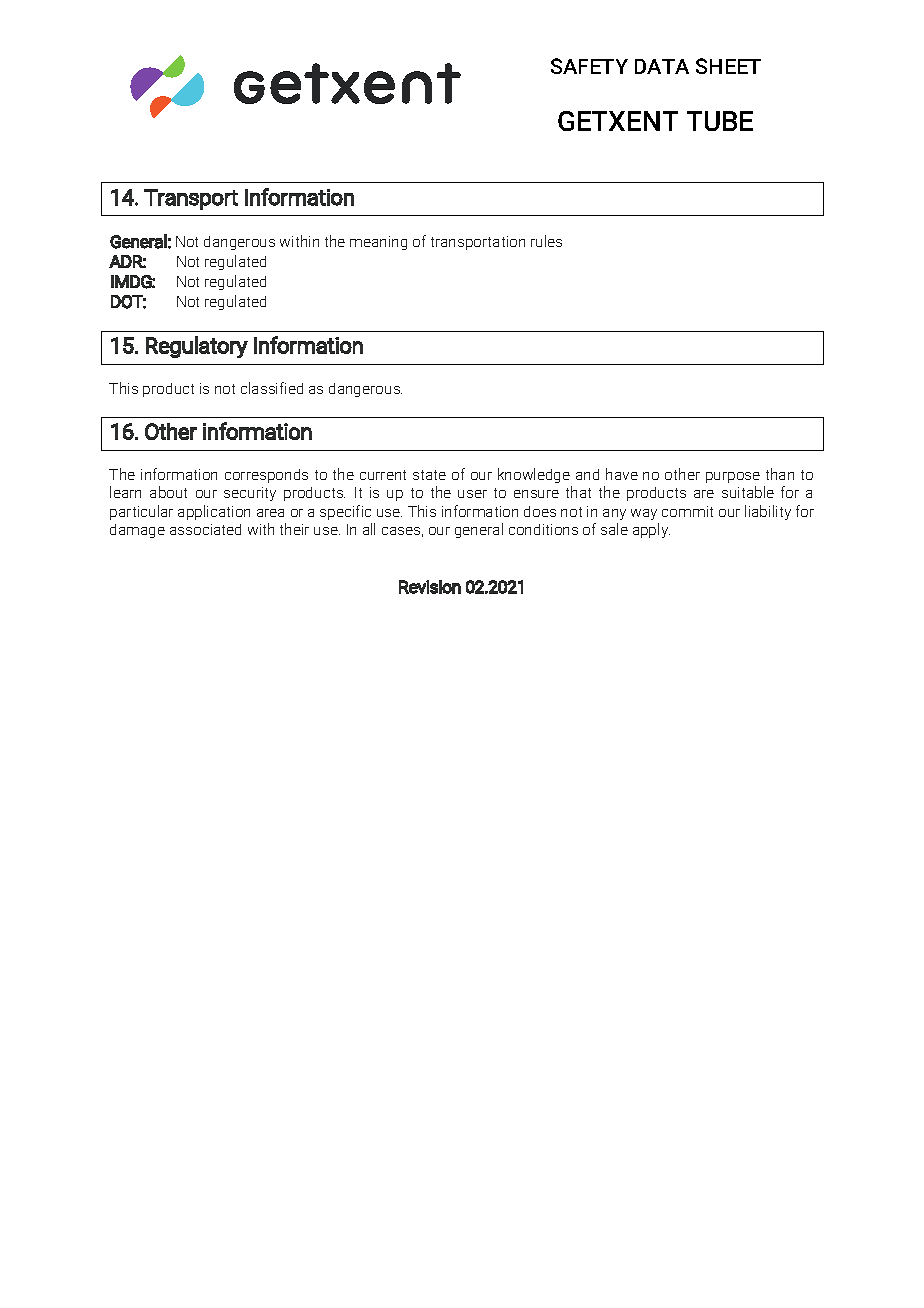  I want to click on TUBE, so click(720, 121).
